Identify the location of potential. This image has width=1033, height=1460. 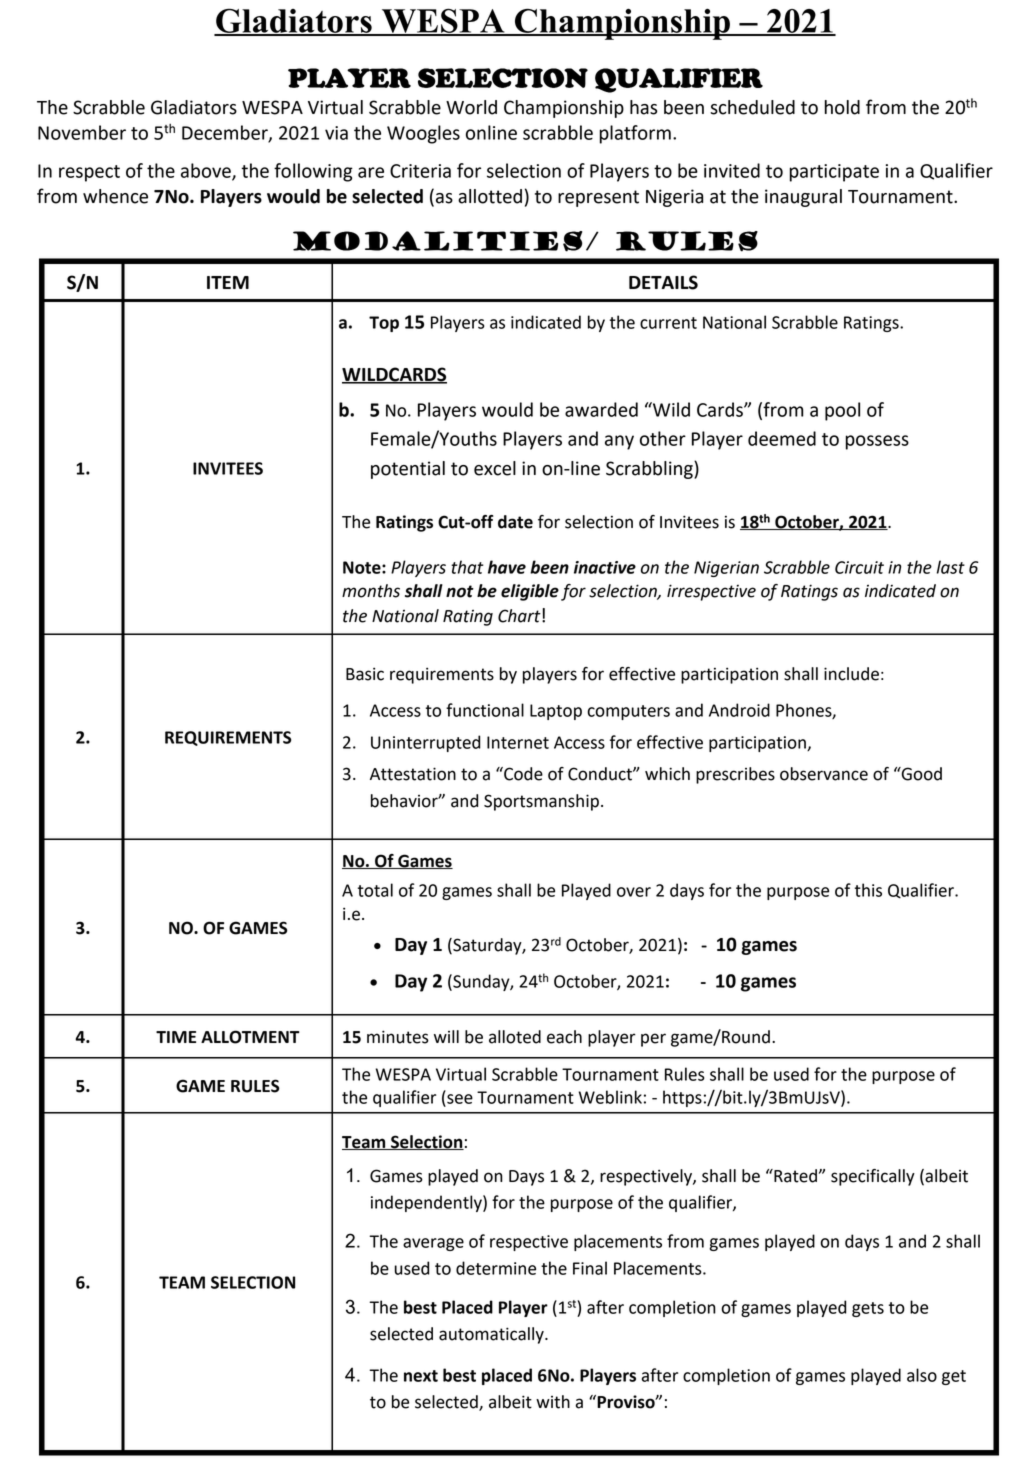
(408, 470).
